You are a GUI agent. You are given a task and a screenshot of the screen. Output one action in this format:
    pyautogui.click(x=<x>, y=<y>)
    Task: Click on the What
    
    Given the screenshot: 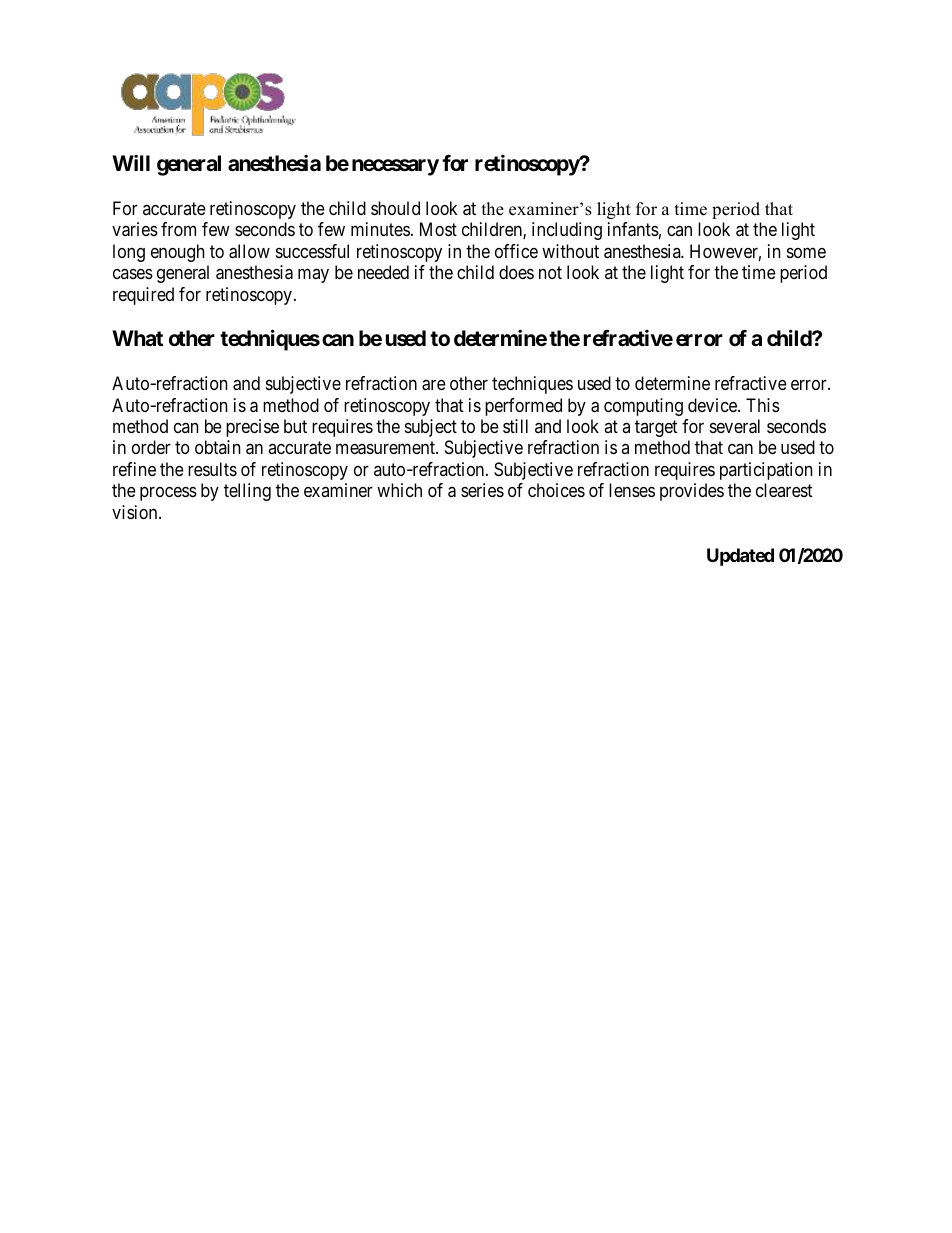 What is the action you would take?
    pyautogui.click(x=137, y=338)
